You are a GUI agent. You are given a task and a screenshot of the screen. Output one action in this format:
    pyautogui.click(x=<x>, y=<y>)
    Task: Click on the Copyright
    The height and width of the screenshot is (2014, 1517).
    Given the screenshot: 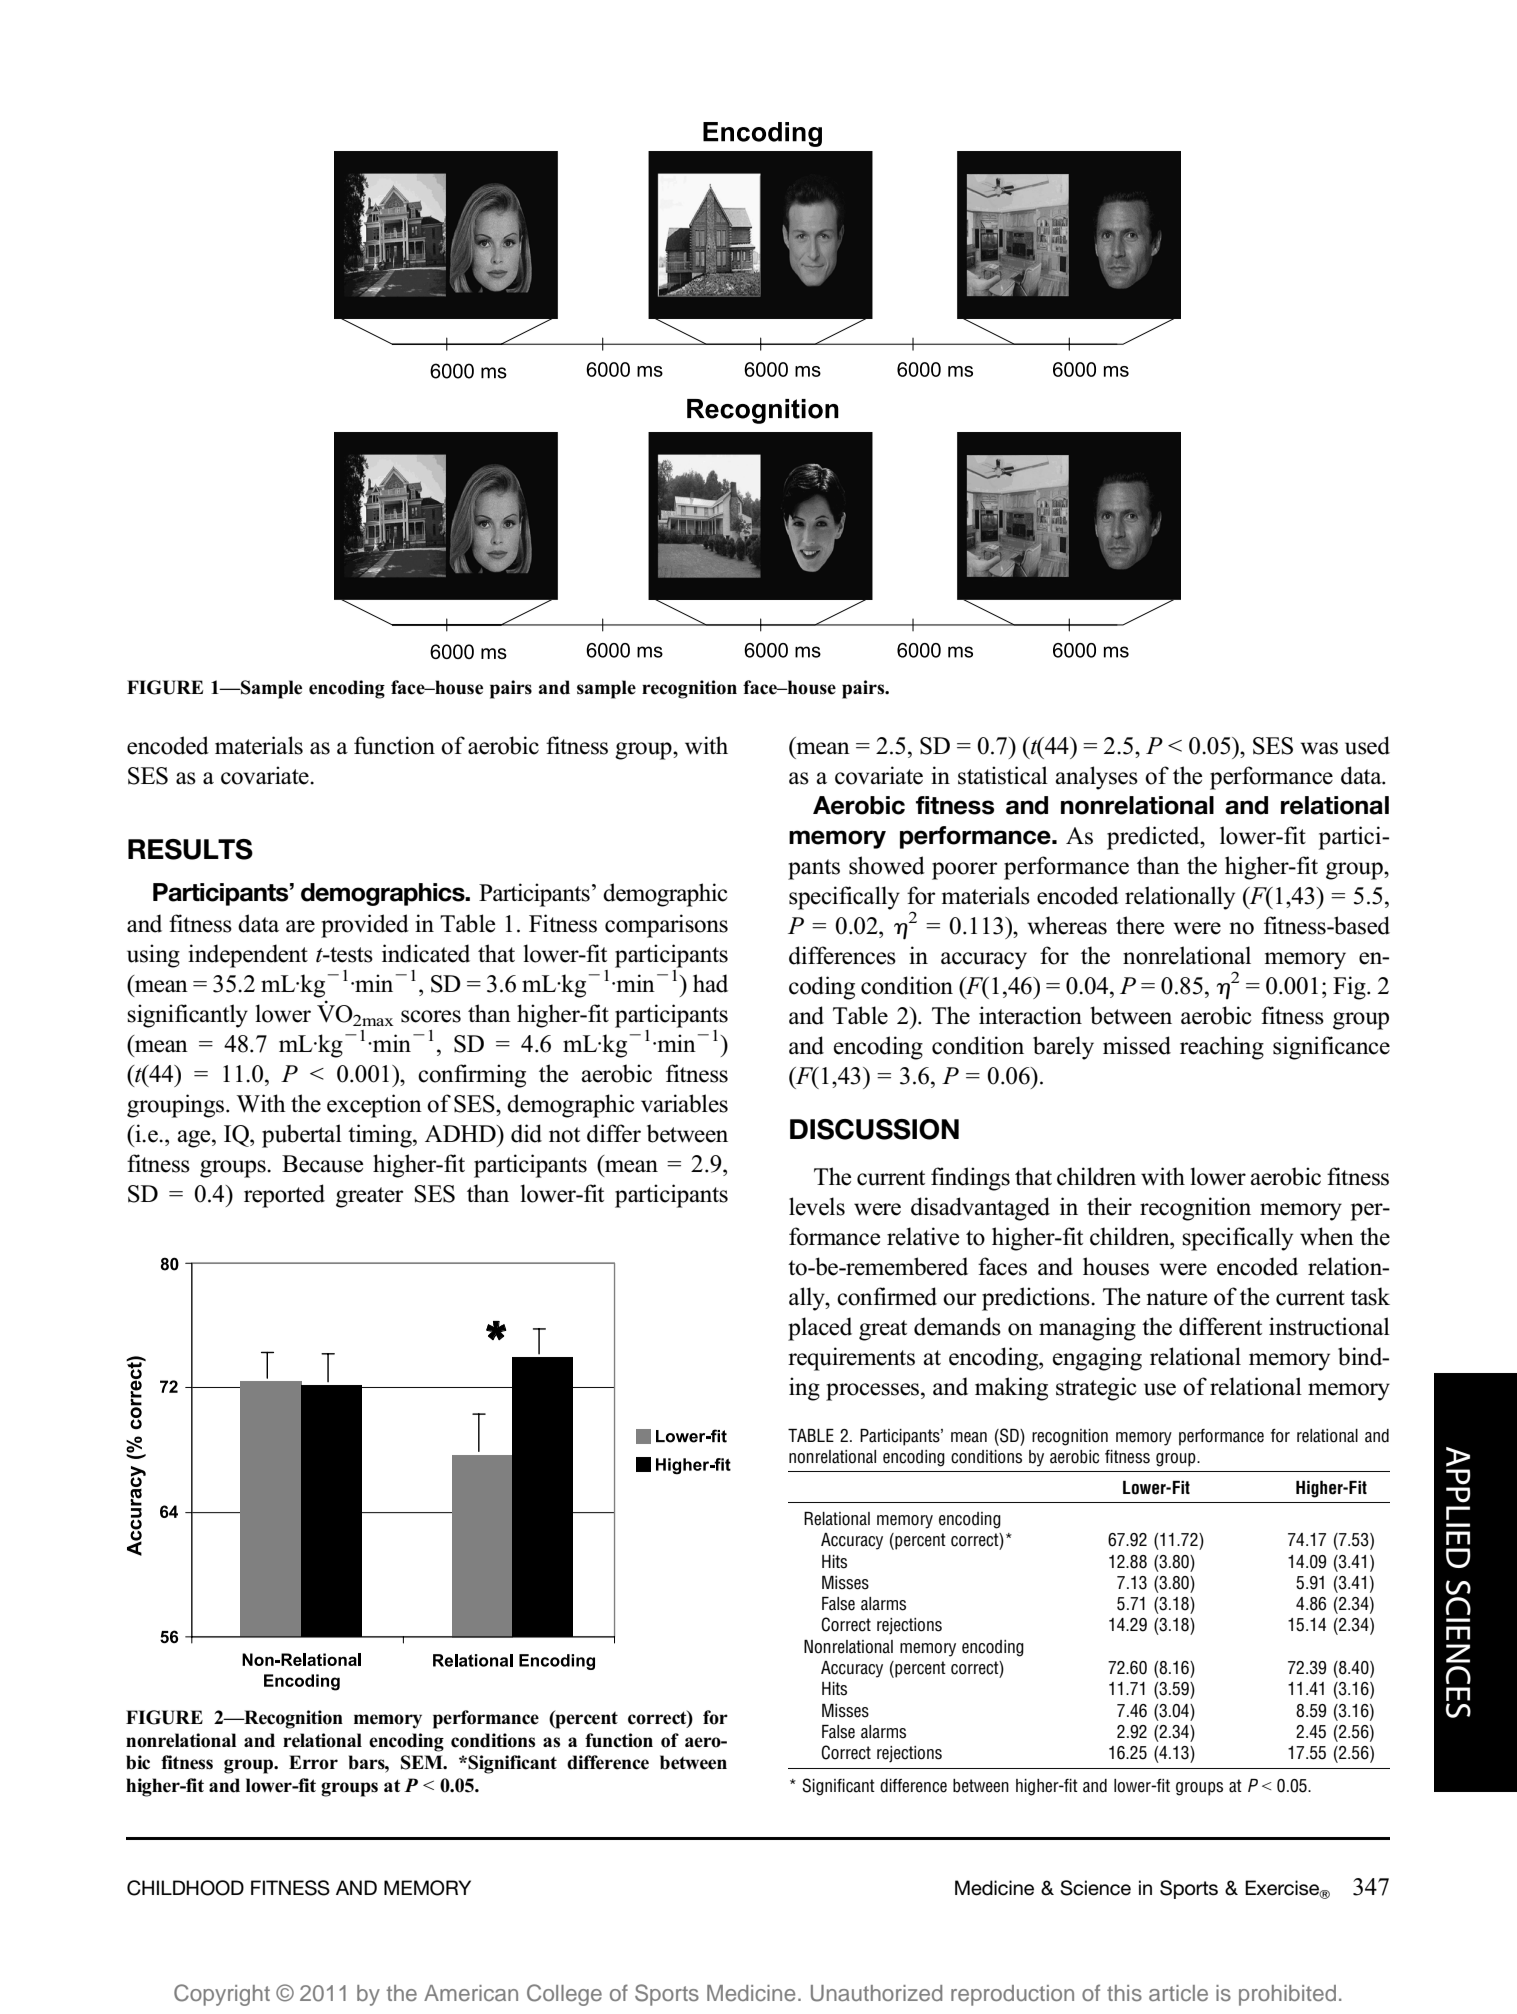 What is the action you would take?
    pyautogui.click(x=222, y=1995)
